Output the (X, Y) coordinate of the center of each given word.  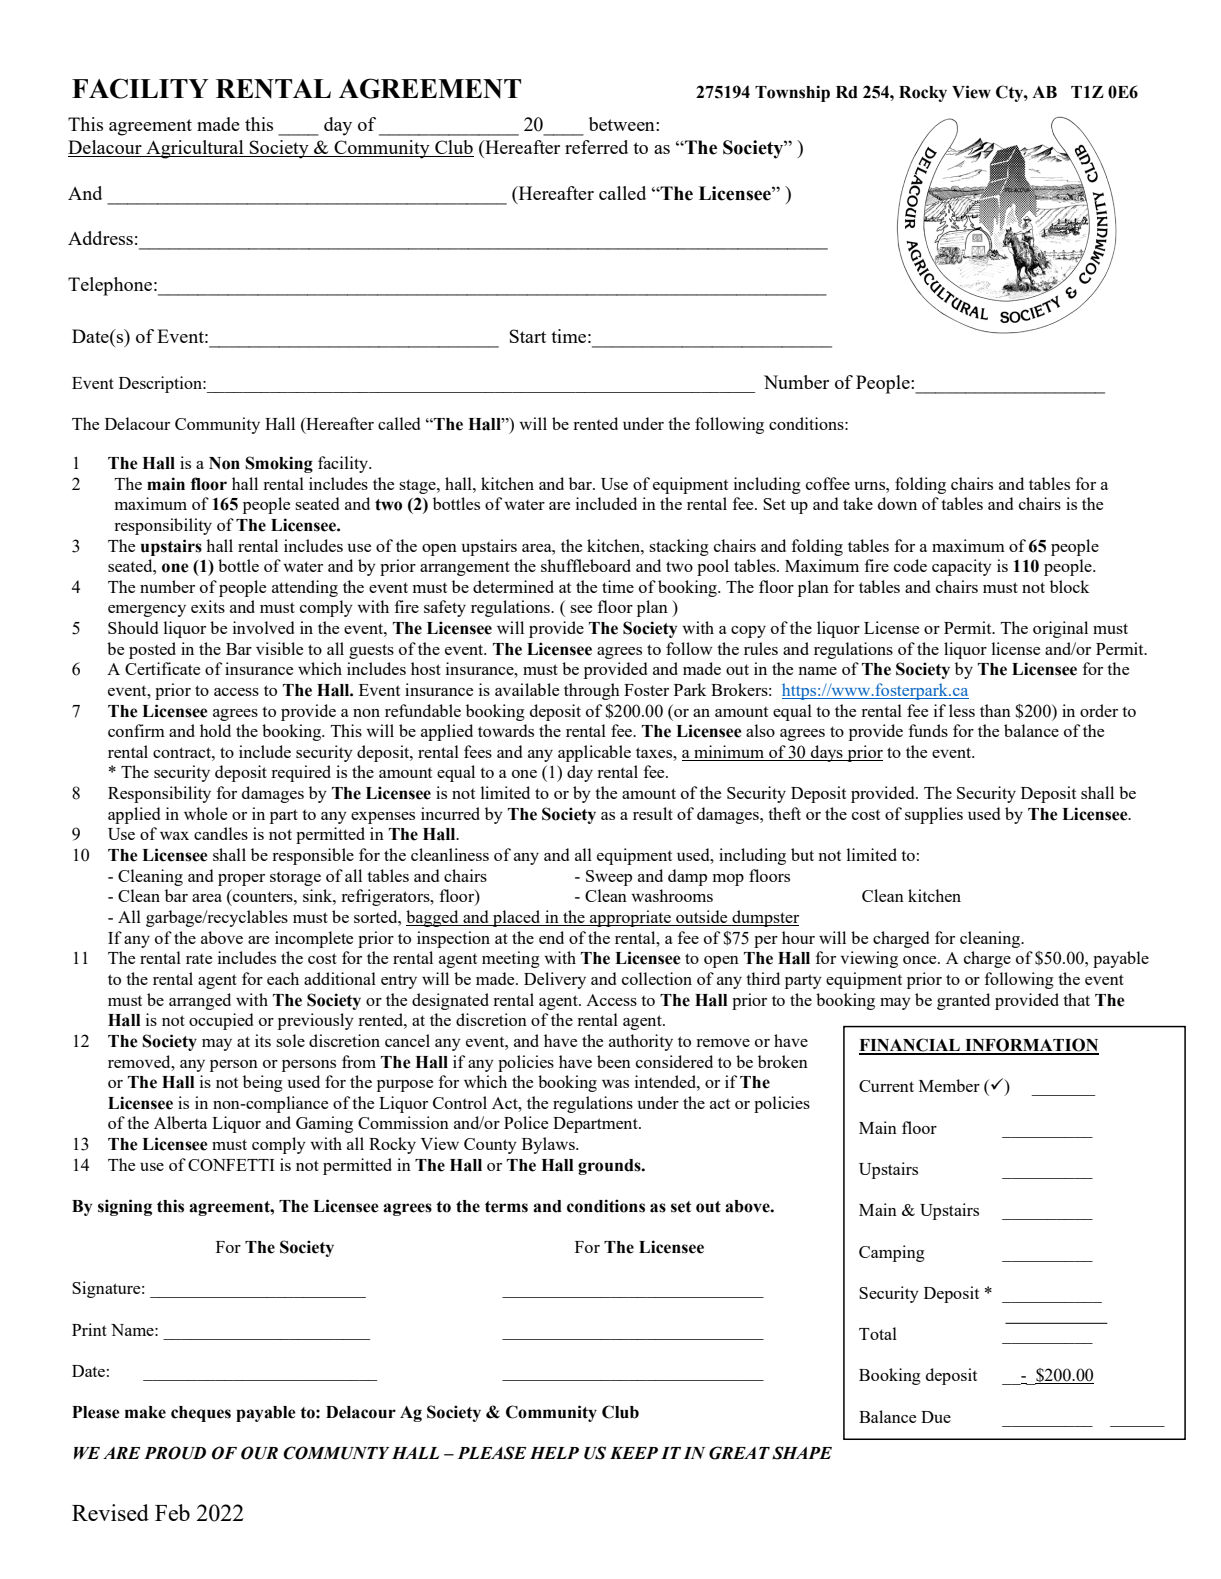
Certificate (162, 668)
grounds (610, 1167)
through (592, 691)
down (897, 503)
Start (528, 336)
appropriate (630, 918)
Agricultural (195, 149)
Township (792, 93)
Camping (892, 1253)
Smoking (279, 464)
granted (963, 1001)
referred (596, 147)
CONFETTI (231, 1165)
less (962, 710)
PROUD (175, 1453)
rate (199, 959)
